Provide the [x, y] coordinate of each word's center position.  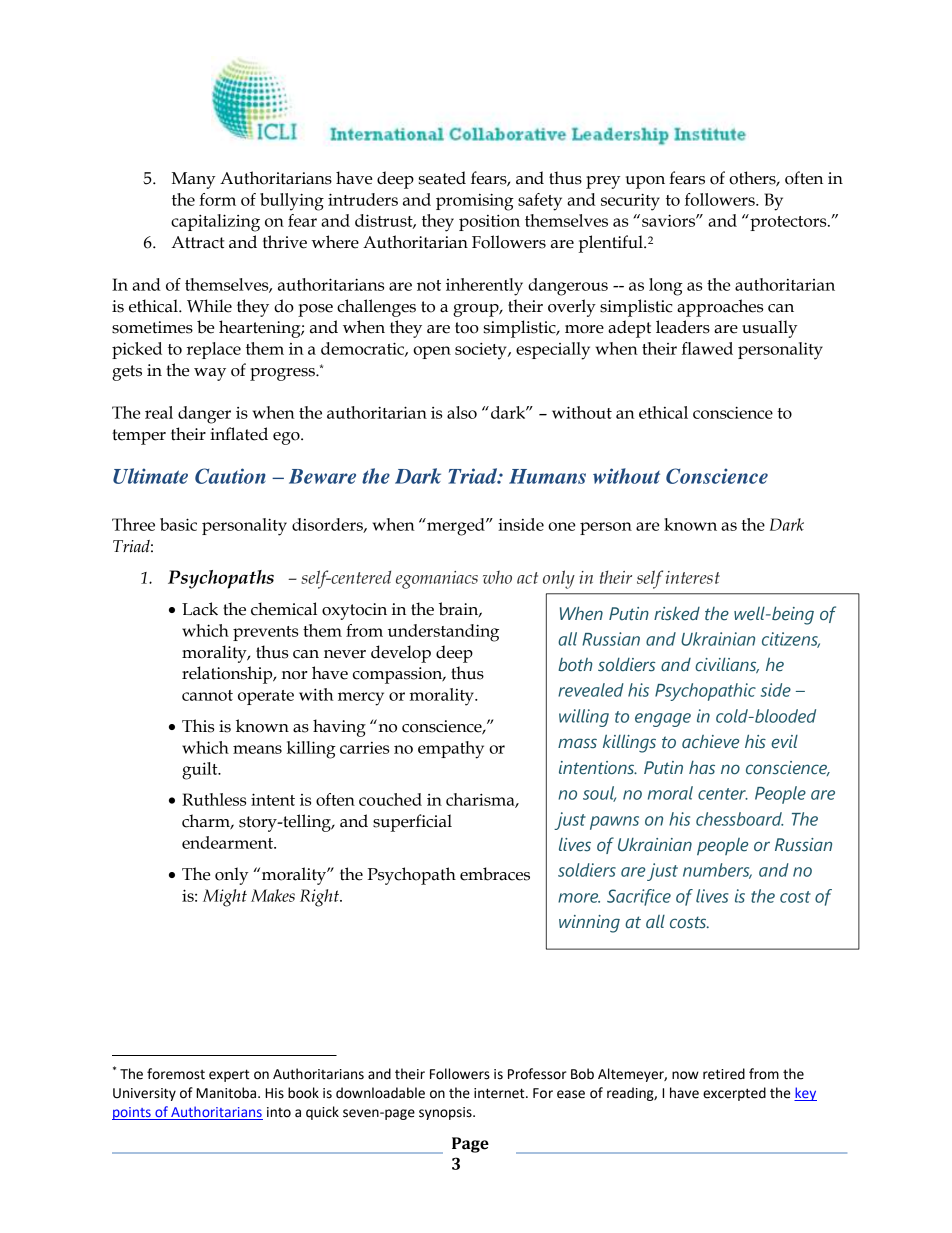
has [702, 768]
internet [500, 1093]
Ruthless [214, 799]
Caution [230, 476]
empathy [451, 750]
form [217, 199]
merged [456, 527]
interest [693, 577]
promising [475, 202]
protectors [788, 222]
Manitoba [227, 1093]
